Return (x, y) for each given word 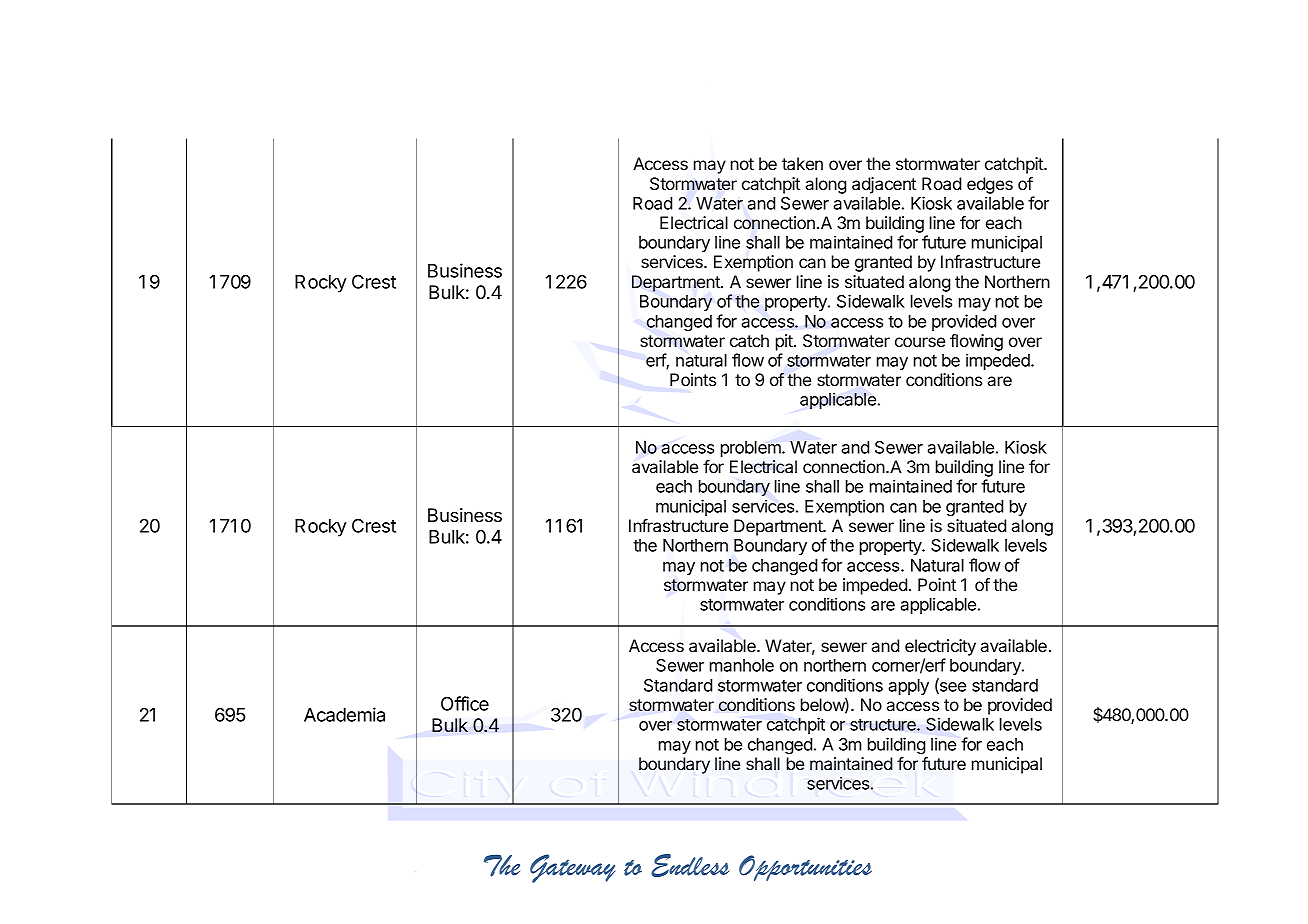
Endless (690, 865)
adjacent (884, 185)
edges (990, 185)
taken (802, 163)
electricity (940, 647)
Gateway (572, 868)
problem (752, 449)
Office (465, 703)
